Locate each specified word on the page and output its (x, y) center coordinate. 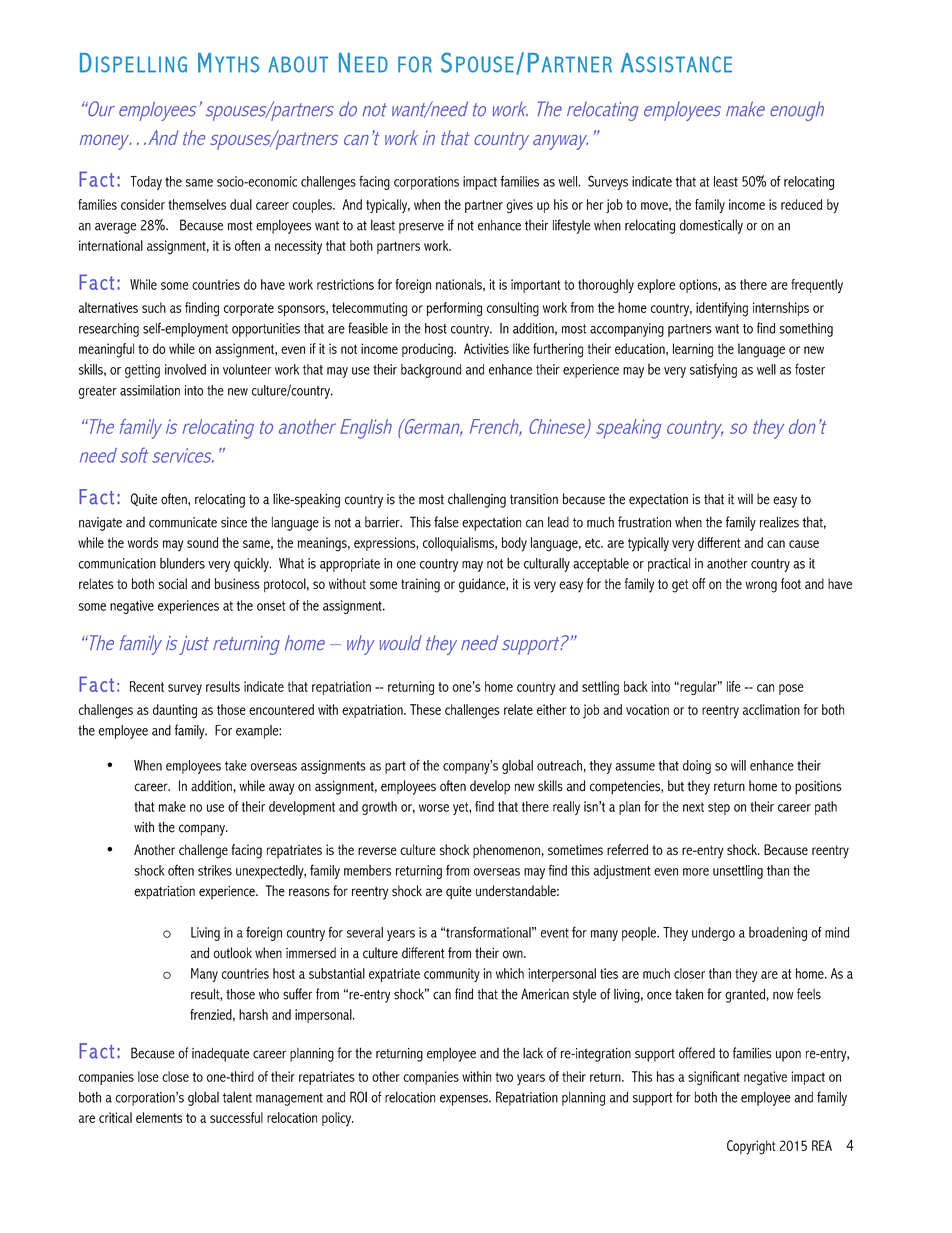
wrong (761, 587)
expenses (465, 1100)
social (172, 583)
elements (159, 1117)
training (420, 585)
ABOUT (298, 64)
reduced (801, 204)
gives (519, 206)
